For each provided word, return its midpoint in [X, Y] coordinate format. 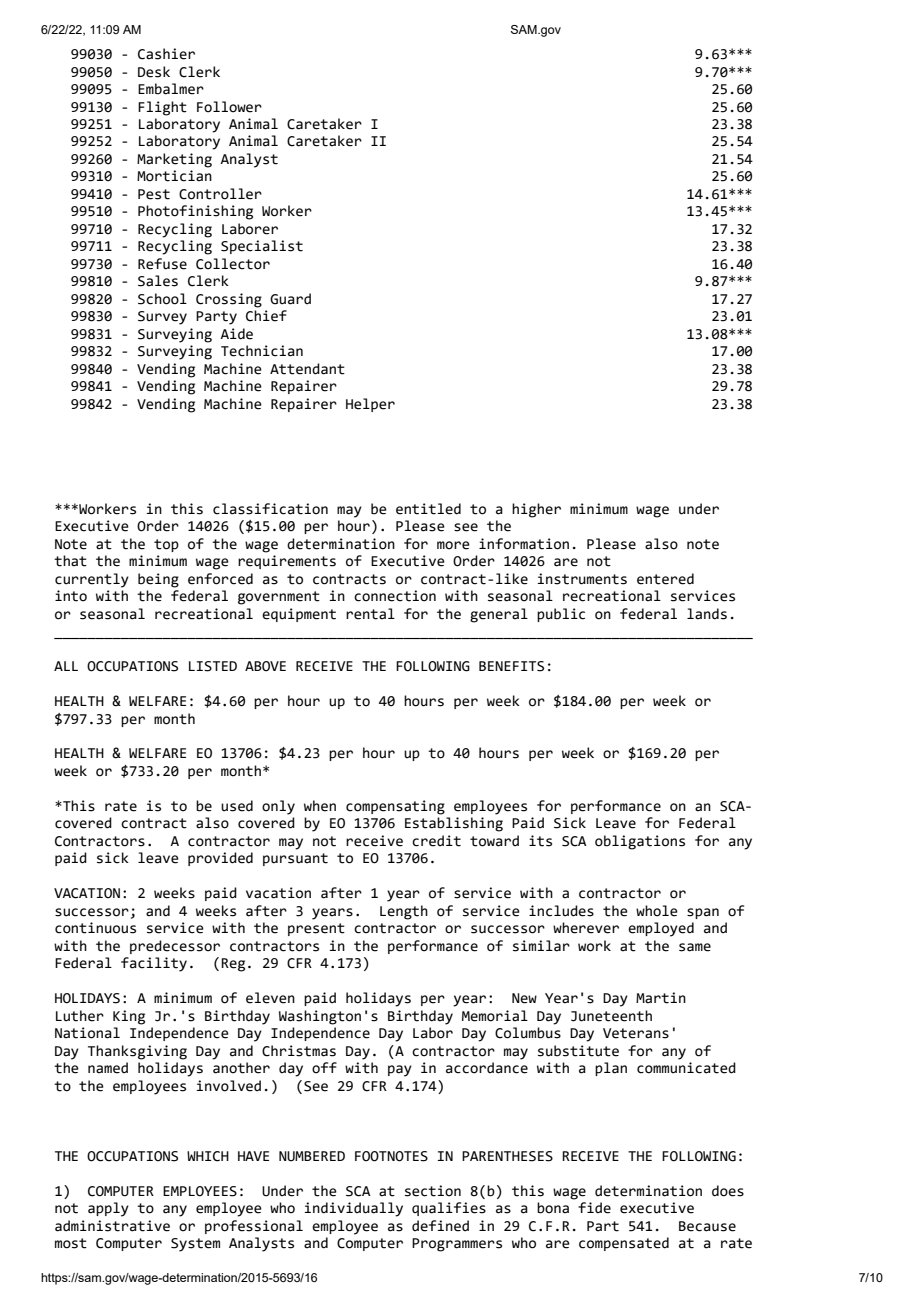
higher [536, 510]
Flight [162, 108]
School [162, 299]
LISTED [213, 666]
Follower [229, 107]
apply [108, 1209]
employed [661, 929]
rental [370, 614]
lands [707, 614]
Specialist [262, 247]
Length [404, 912]
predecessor [175, 947]
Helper [370, 405]
